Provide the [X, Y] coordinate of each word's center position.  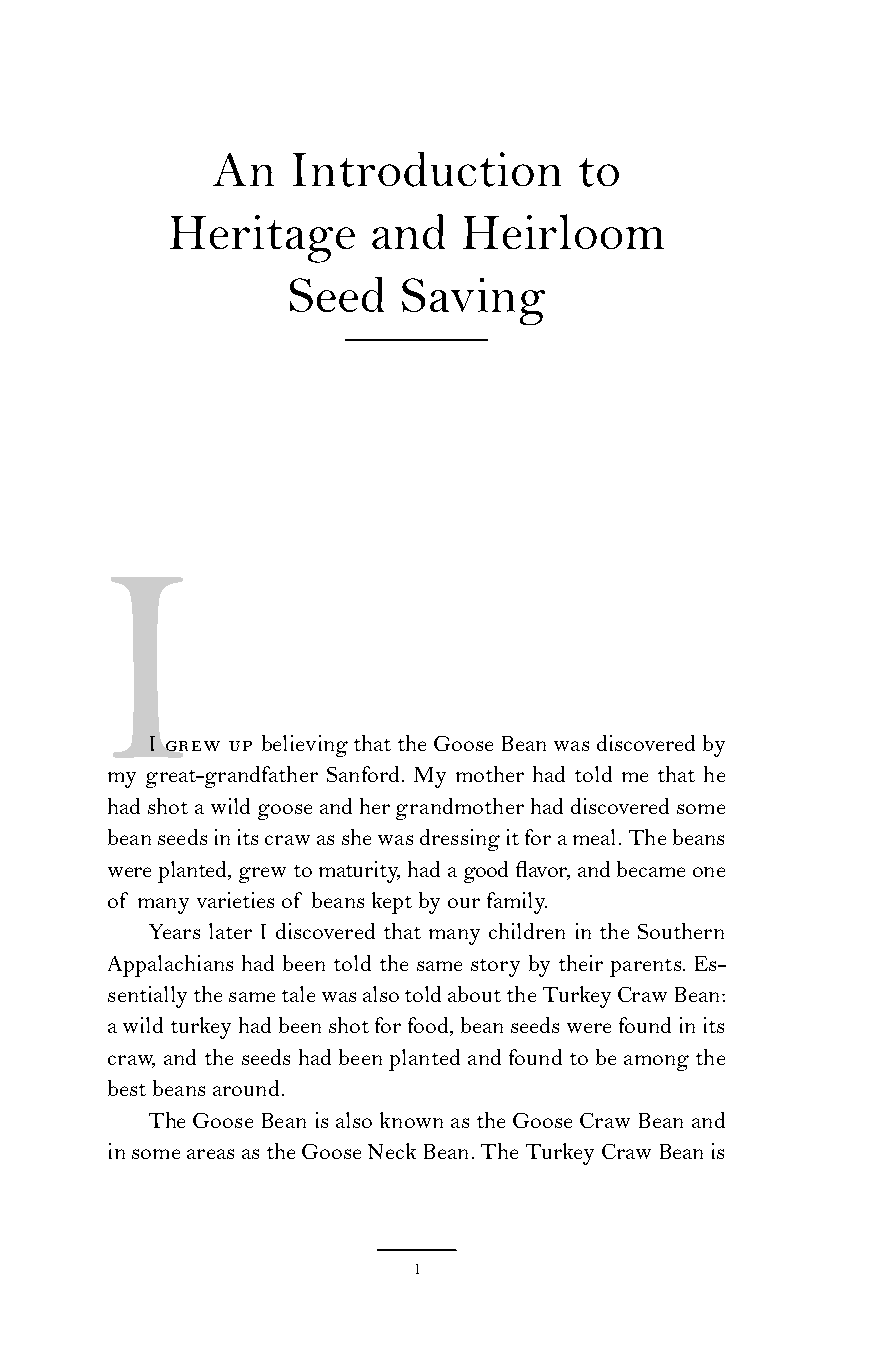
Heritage [262, 239]
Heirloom [563, 231]
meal [594, 837]
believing [305, 746]
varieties [235, 900]
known [411, 1120]
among [656, 1063]
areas [210, 1154]
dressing [460, 840]
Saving [473, 301]
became [651, 869]
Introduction [427, 169]
